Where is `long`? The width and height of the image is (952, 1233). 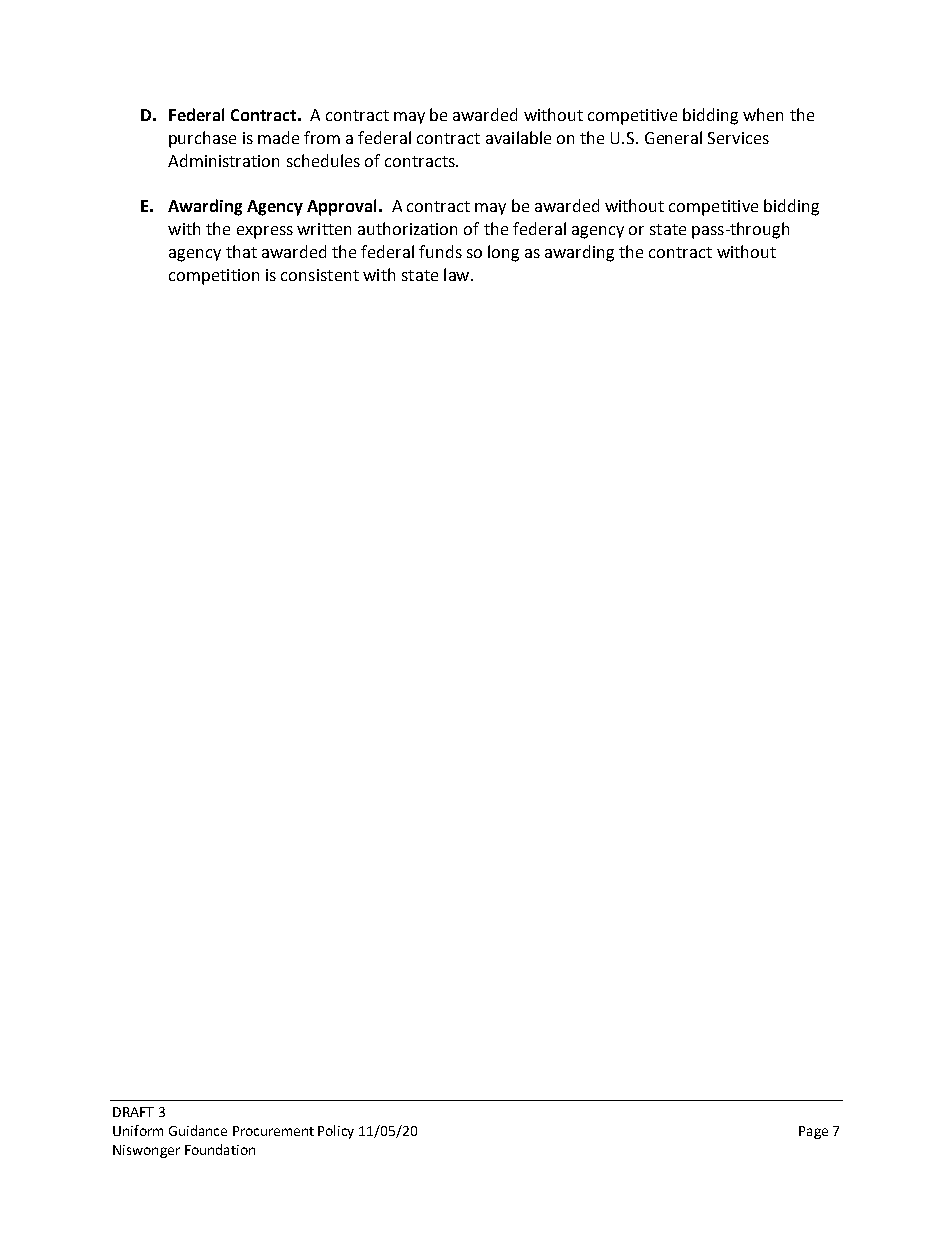
long is located at coordinates (503, 253).
